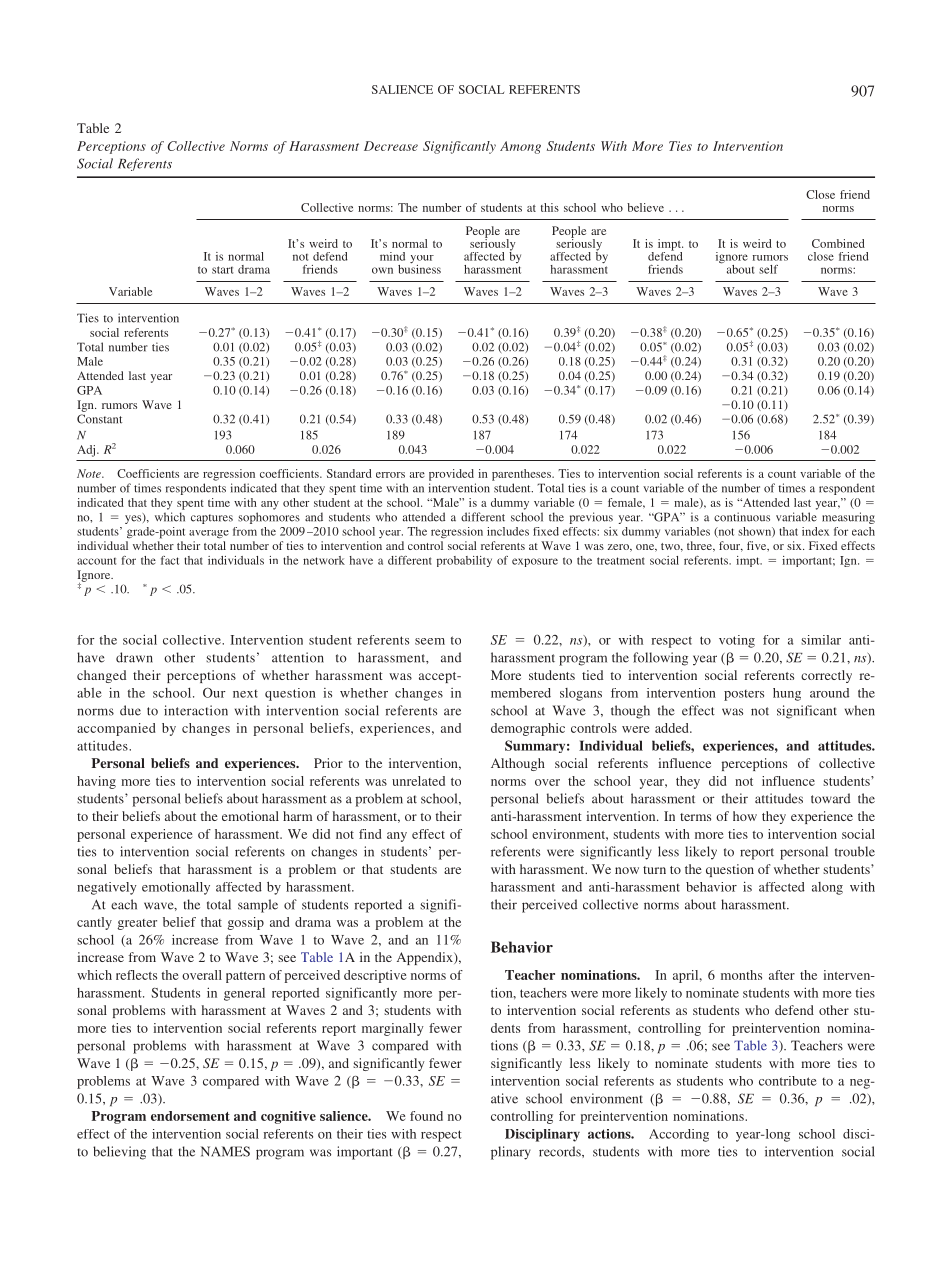  Describe the element at coordinates (190, 1116) in the screenshot. I see `endorsement` at that location.
